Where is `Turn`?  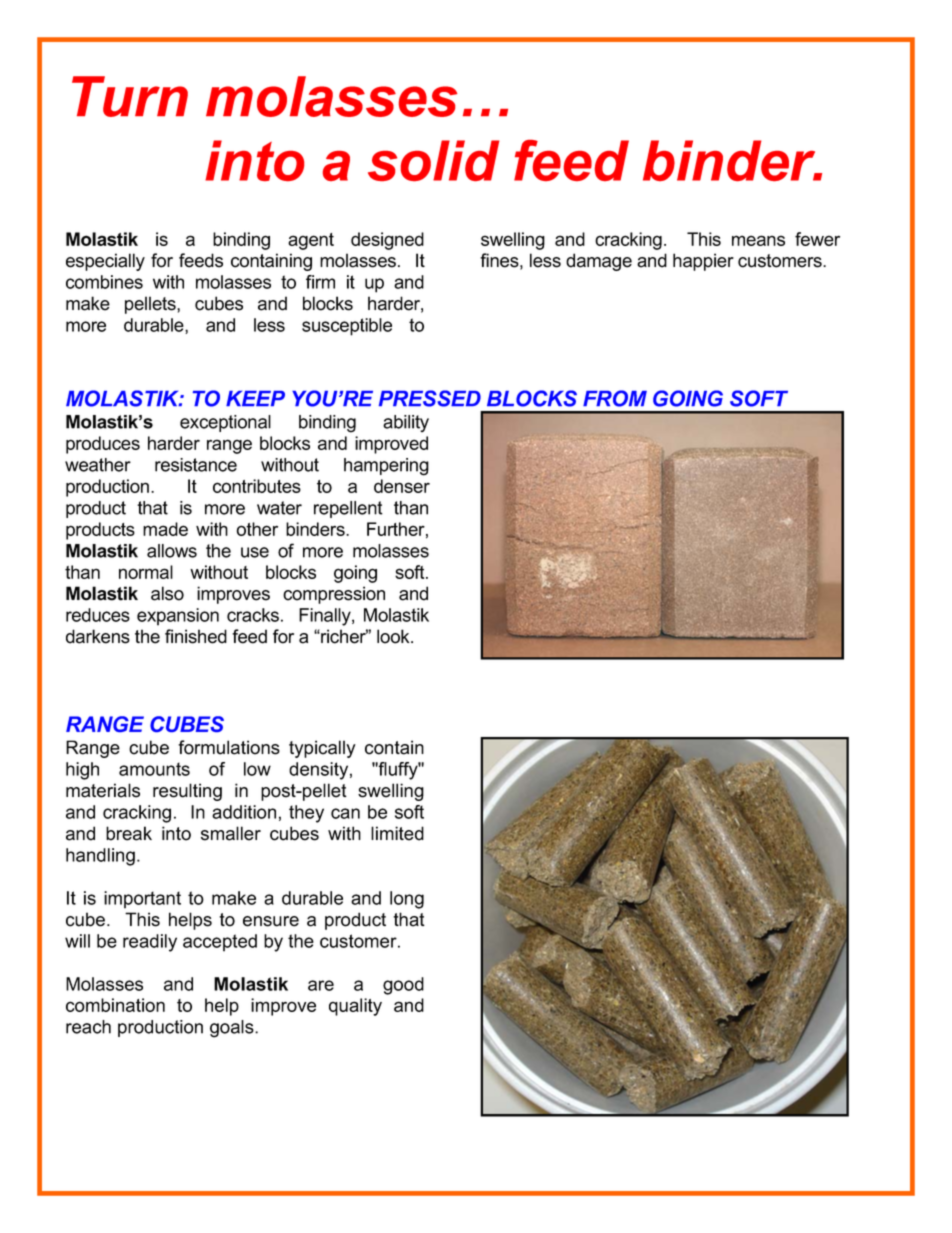 Turn is located at coordinates (130, 96).
